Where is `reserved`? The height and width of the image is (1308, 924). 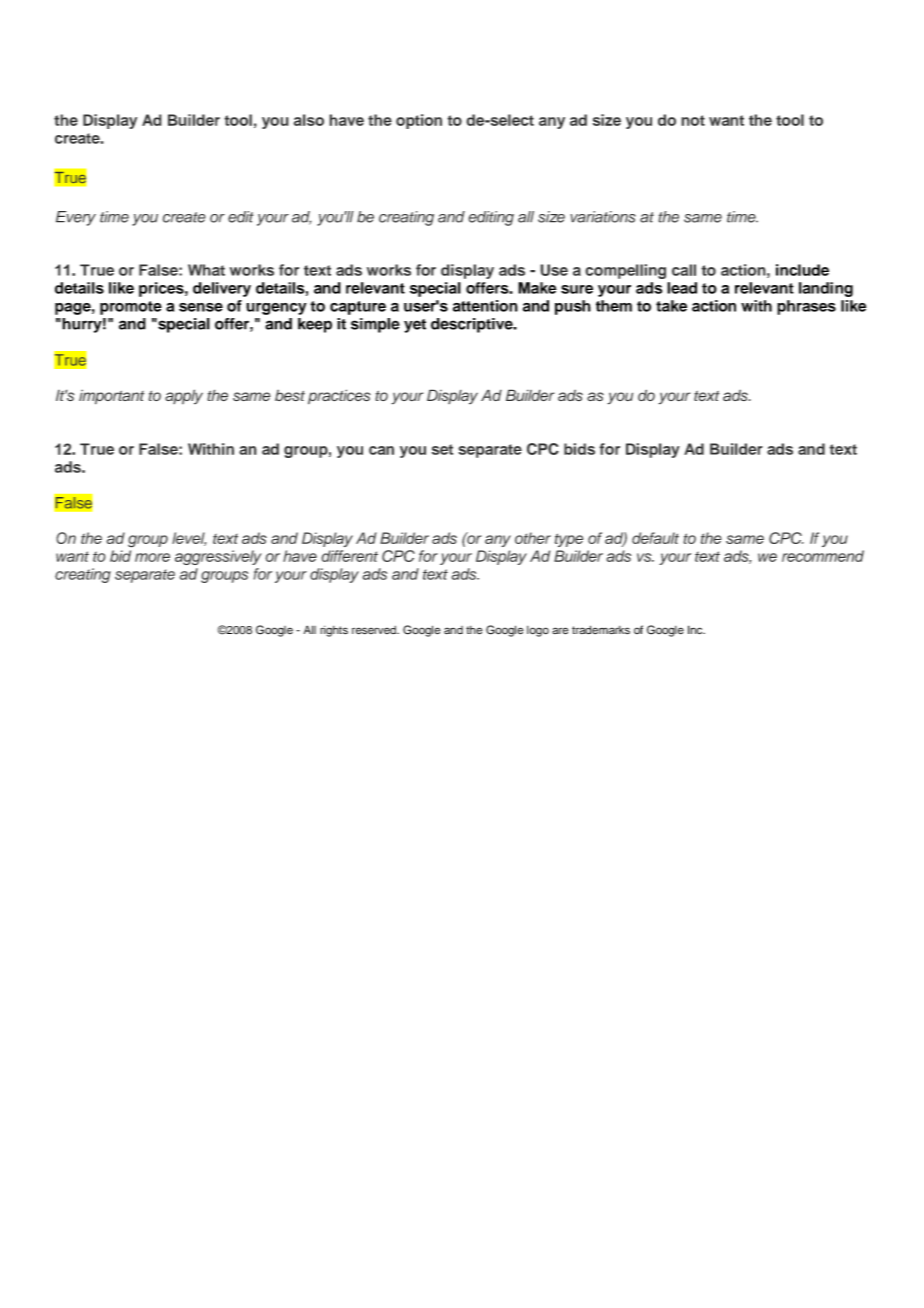 reserved is located at coordinates (375, 630).
